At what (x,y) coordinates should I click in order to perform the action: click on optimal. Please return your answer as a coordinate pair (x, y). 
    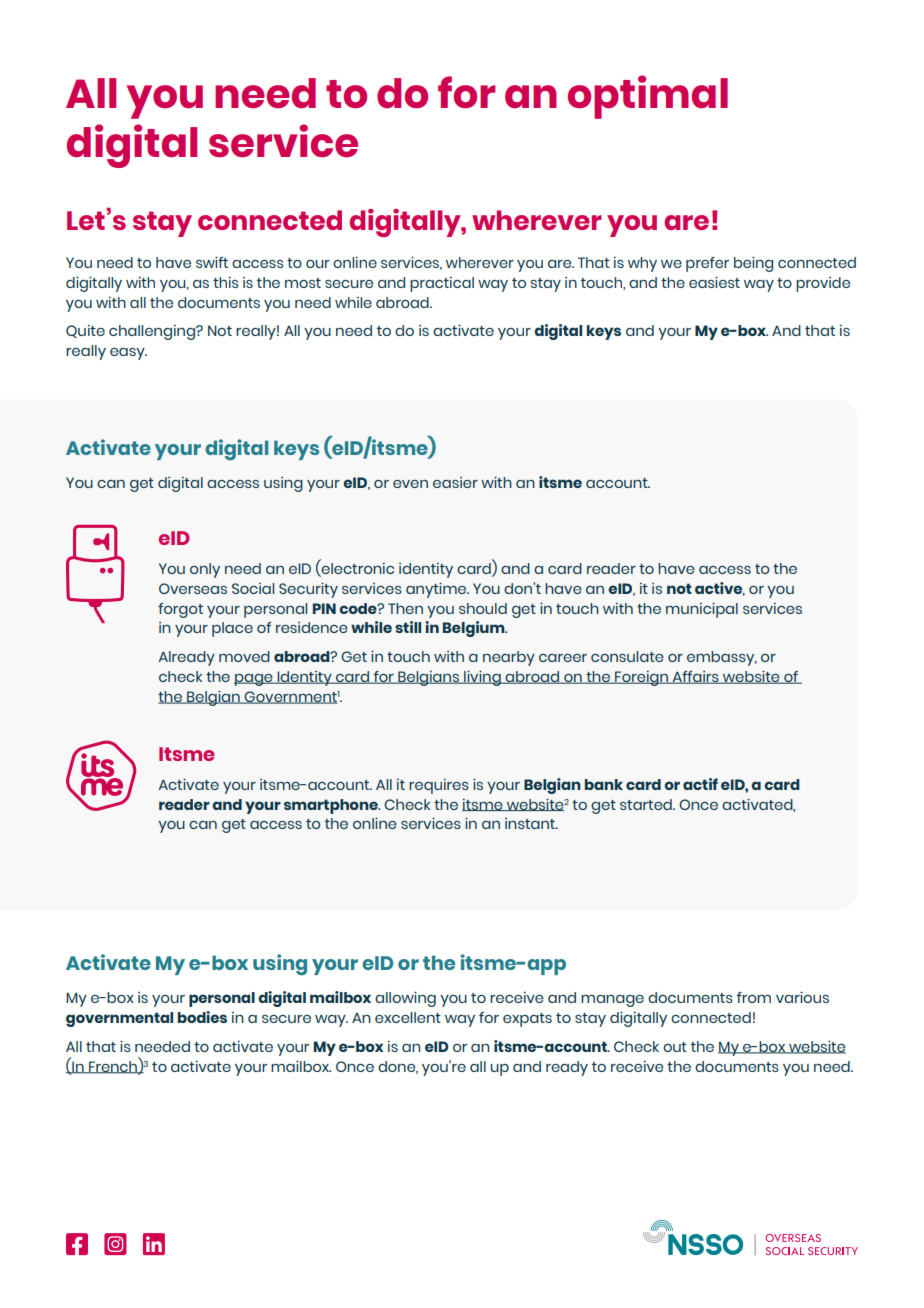
    Looking at the image, I should click on (648, 97).
